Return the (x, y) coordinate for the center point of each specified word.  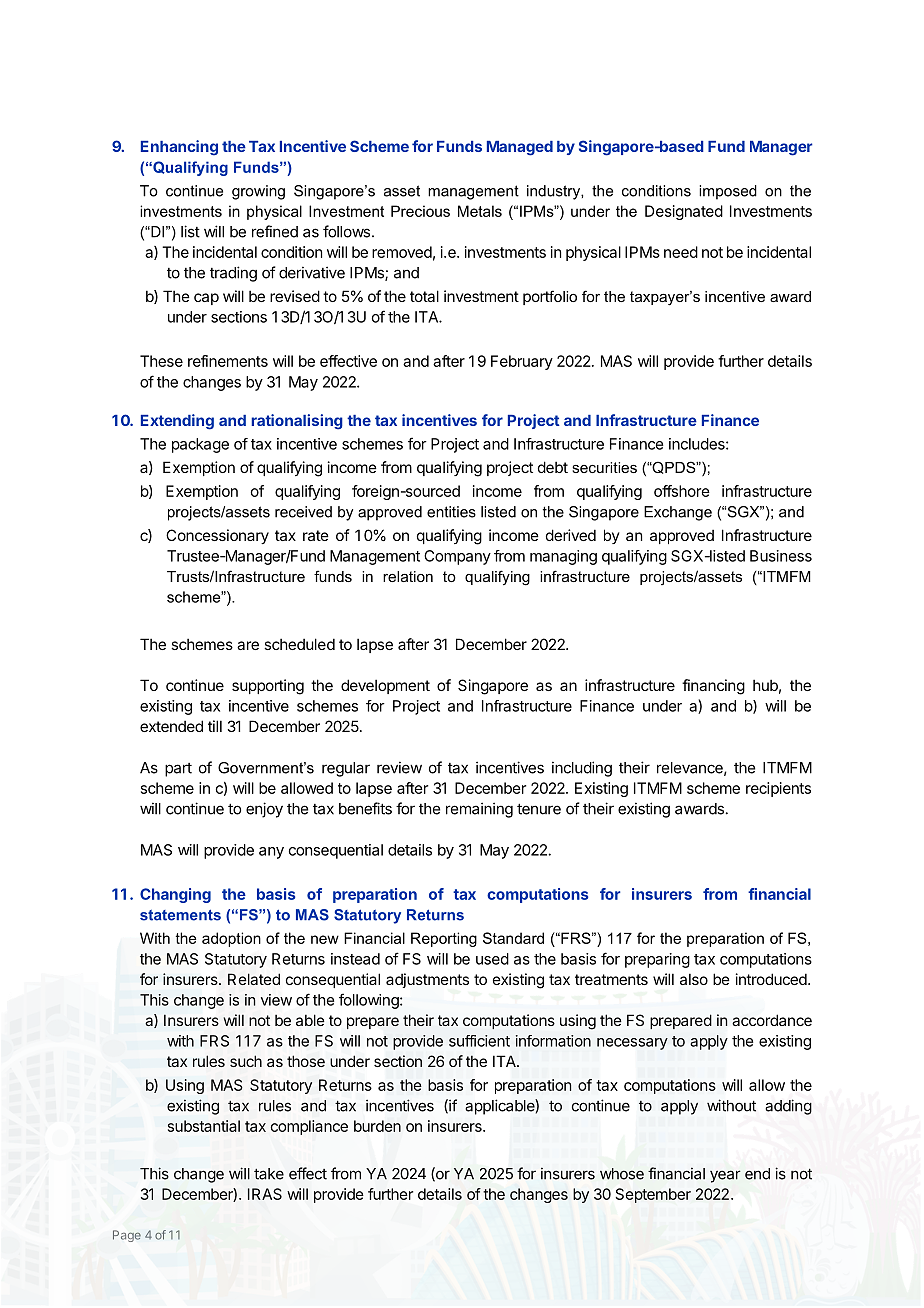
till (215, 726)
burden (377, 1126)
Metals (480, 211)
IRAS (265, 1194)
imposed (728, 192)
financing (713, 687)
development (385, 686)
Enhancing (179, 148)
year (725, 1176)
